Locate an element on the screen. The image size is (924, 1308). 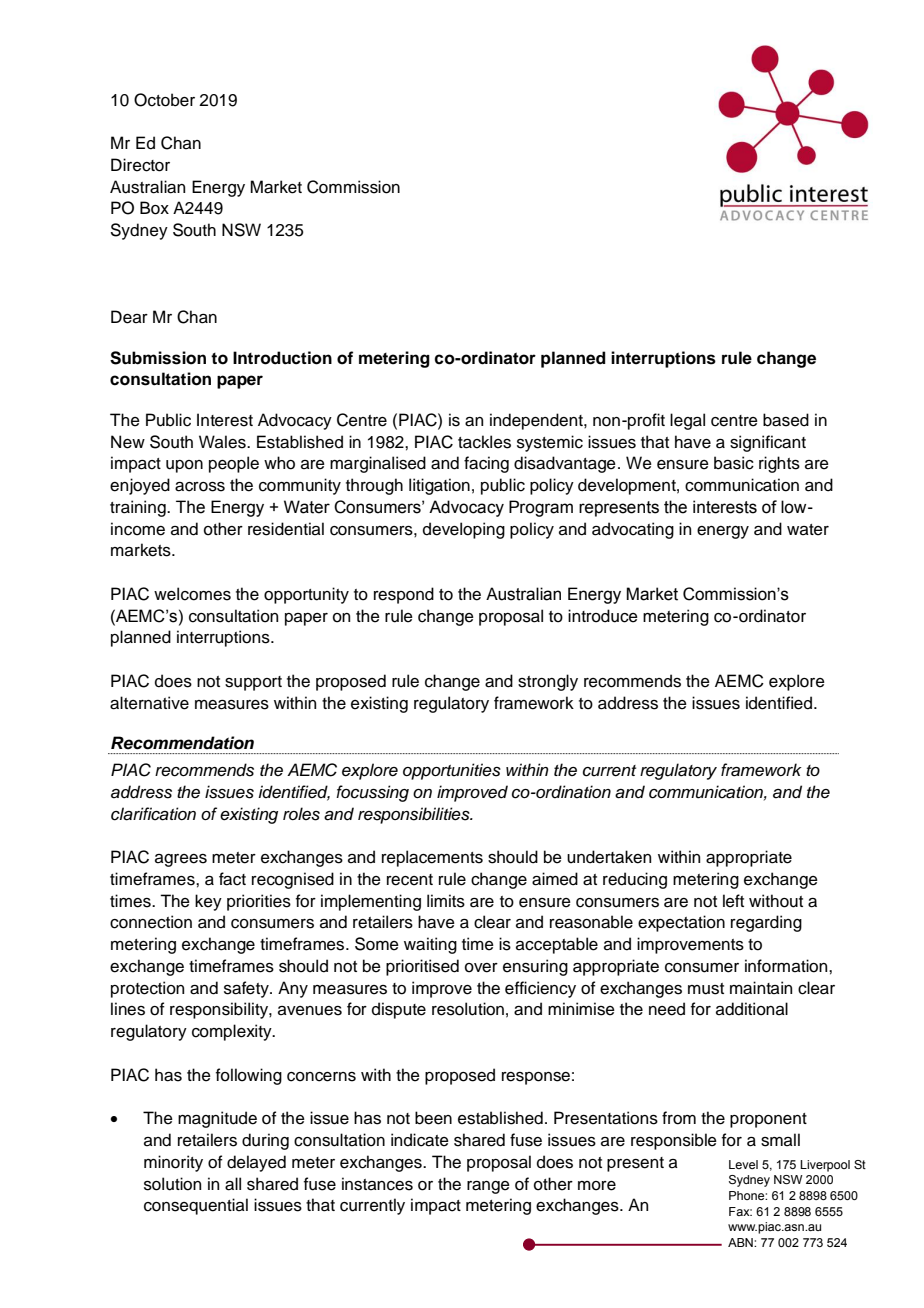
range is located at coordinates (488, 1187).
